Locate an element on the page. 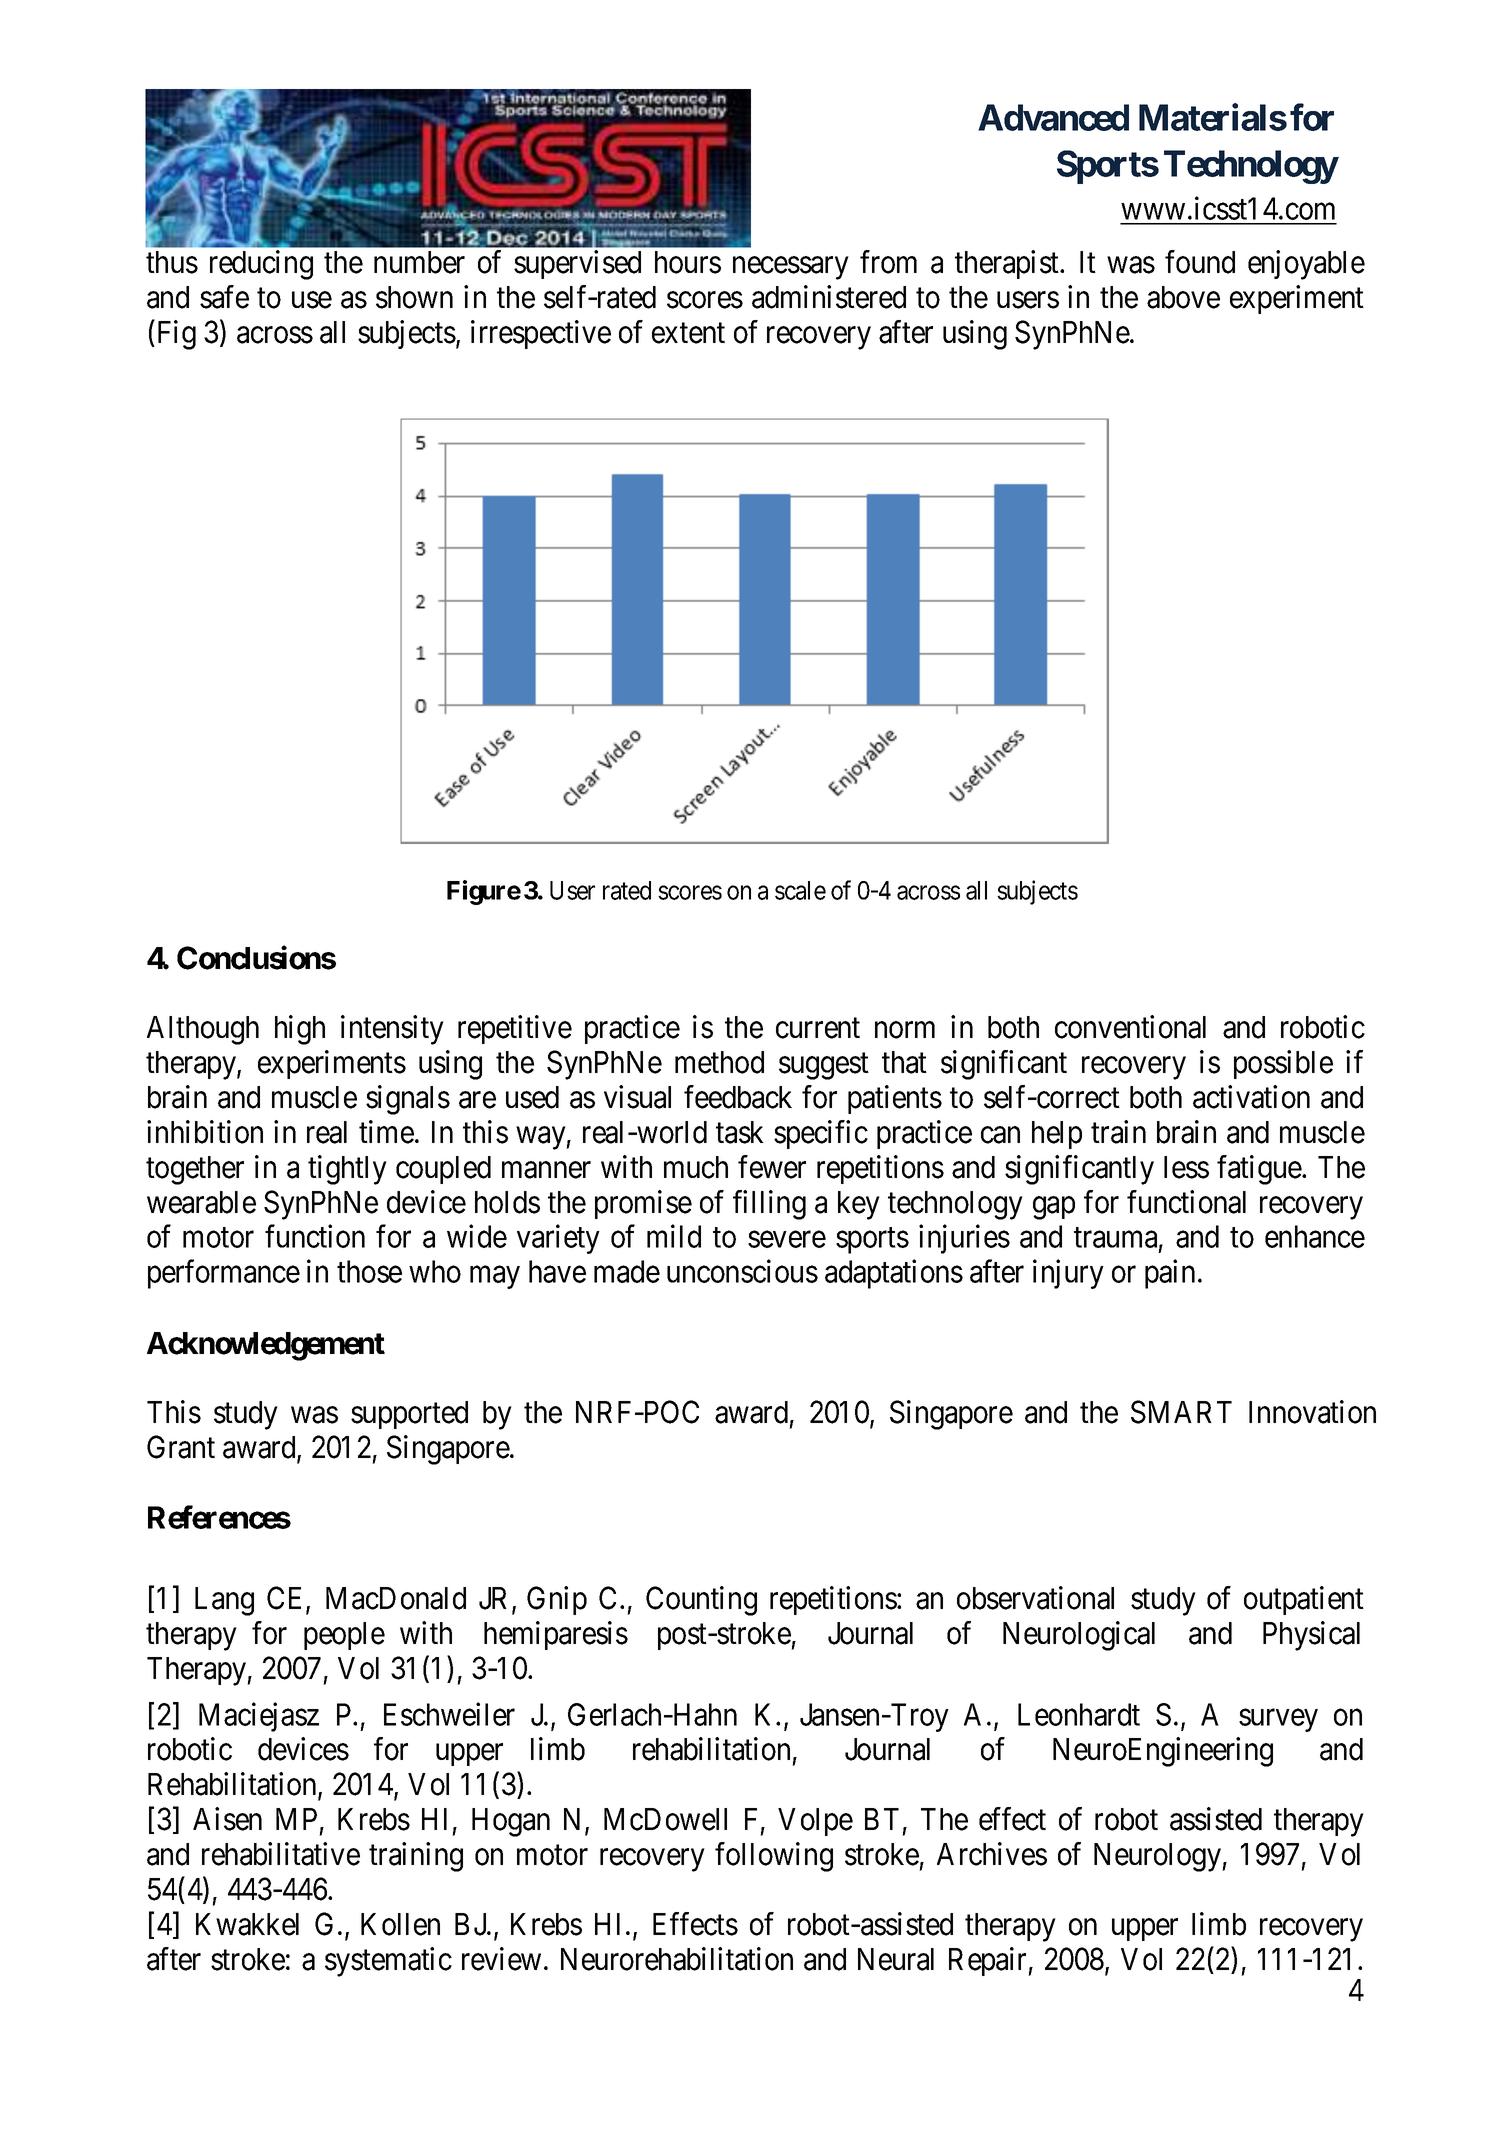 The height and width of the page is (2134, 1509). following is located at coordinates (774, 1857).
